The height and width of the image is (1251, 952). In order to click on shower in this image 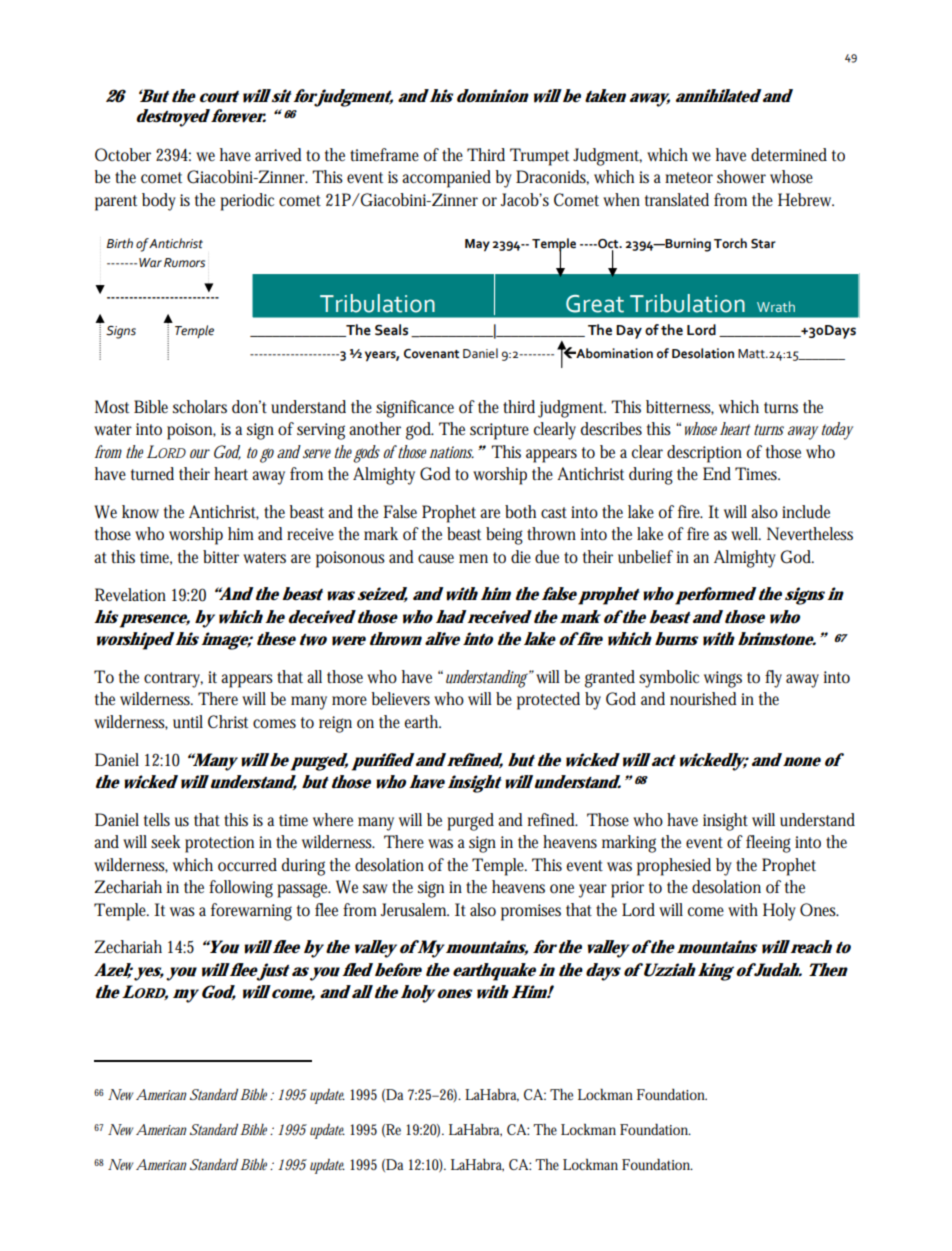, I will do `click(741, 177)`.
